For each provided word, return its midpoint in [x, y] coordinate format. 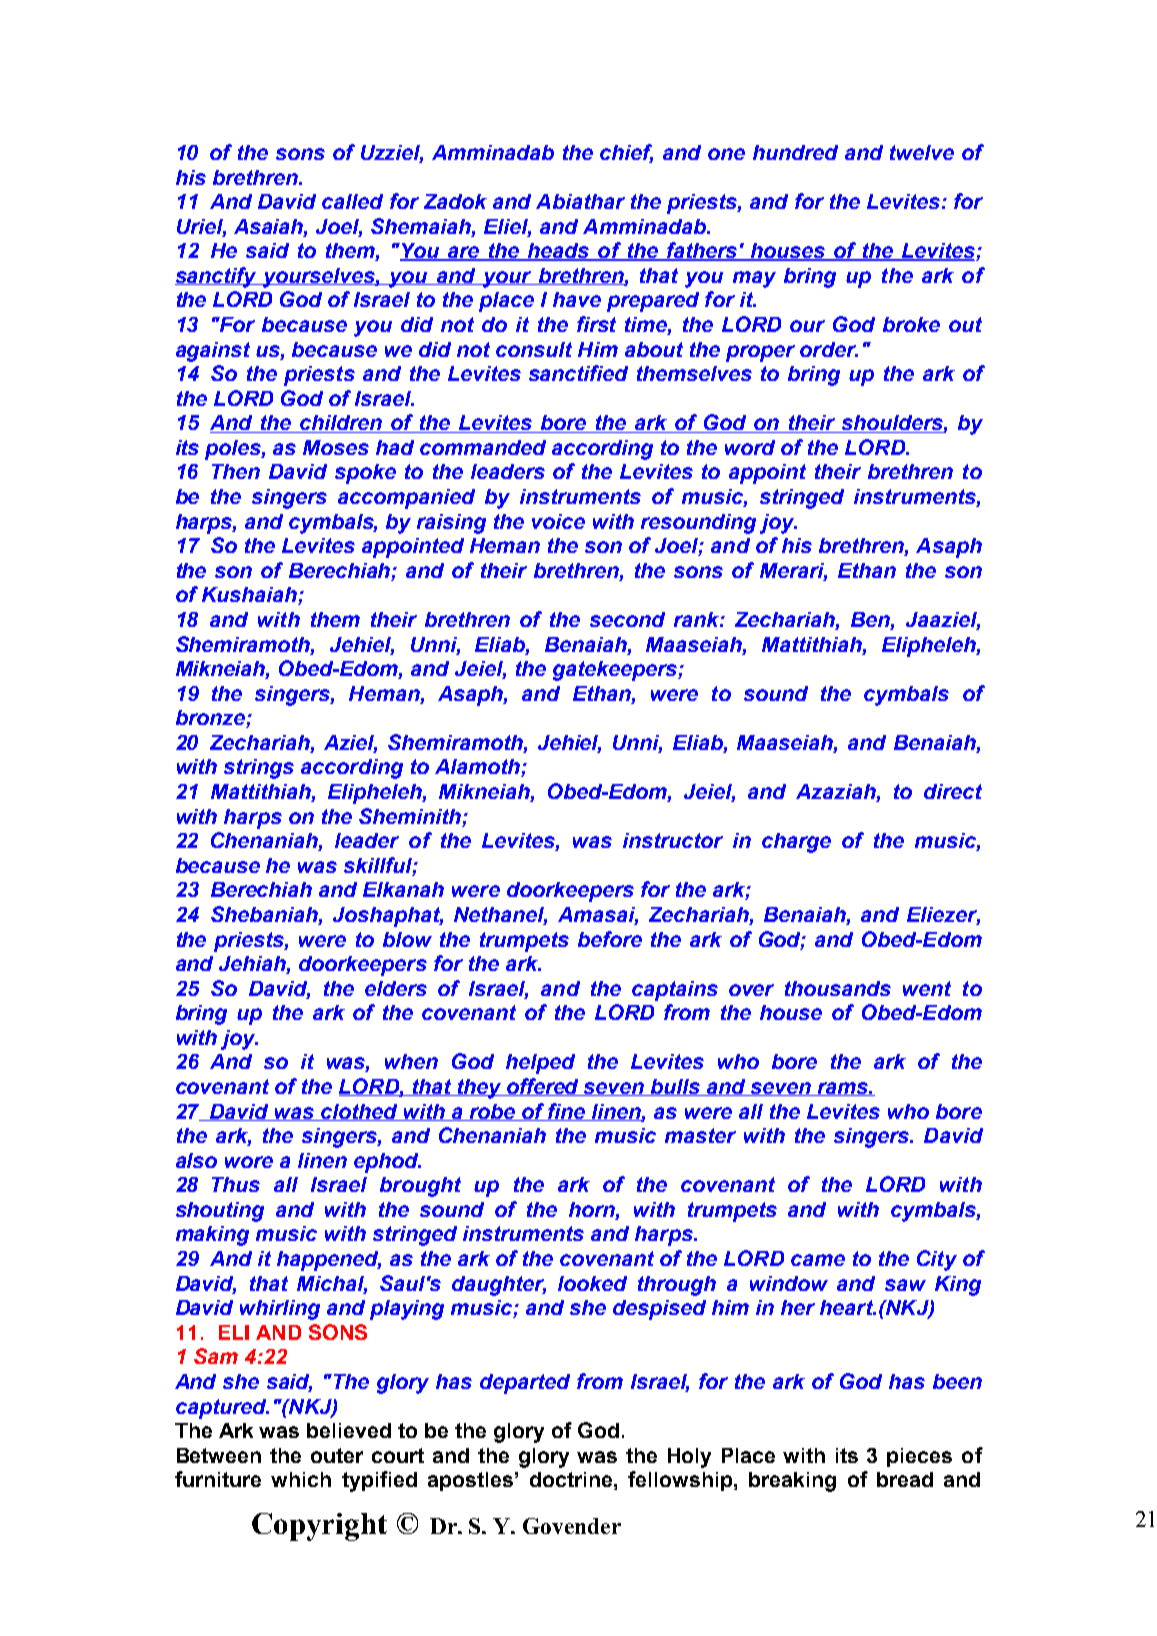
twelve [922, 152]
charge [796, 843]
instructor [673, 840]
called [352, 201]
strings [259, 769]
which [301, 1479]
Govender [572, 1526]
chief [626, 153]
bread [905, 1479]
